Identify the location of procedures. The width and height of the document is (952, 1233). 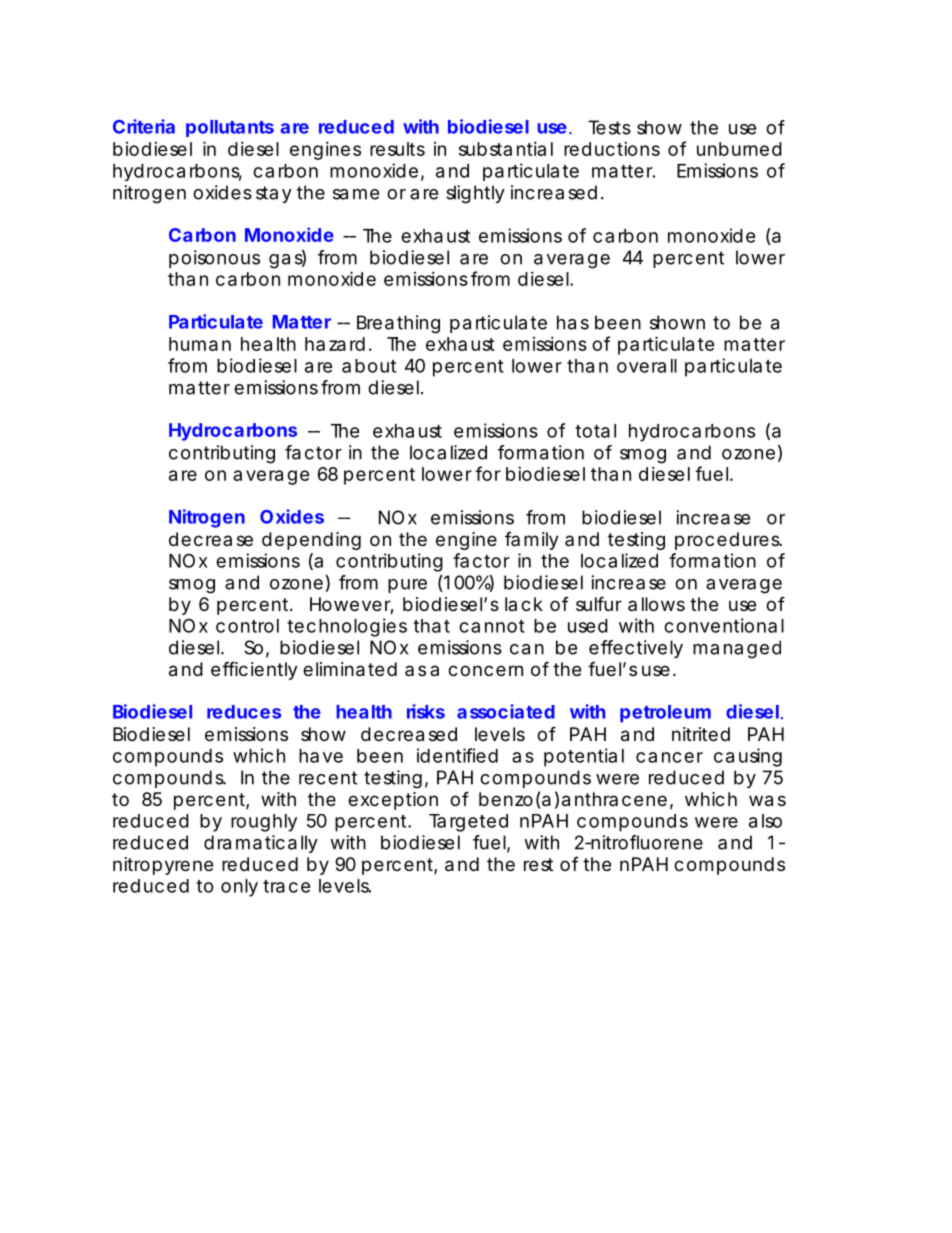
(728, 541).
